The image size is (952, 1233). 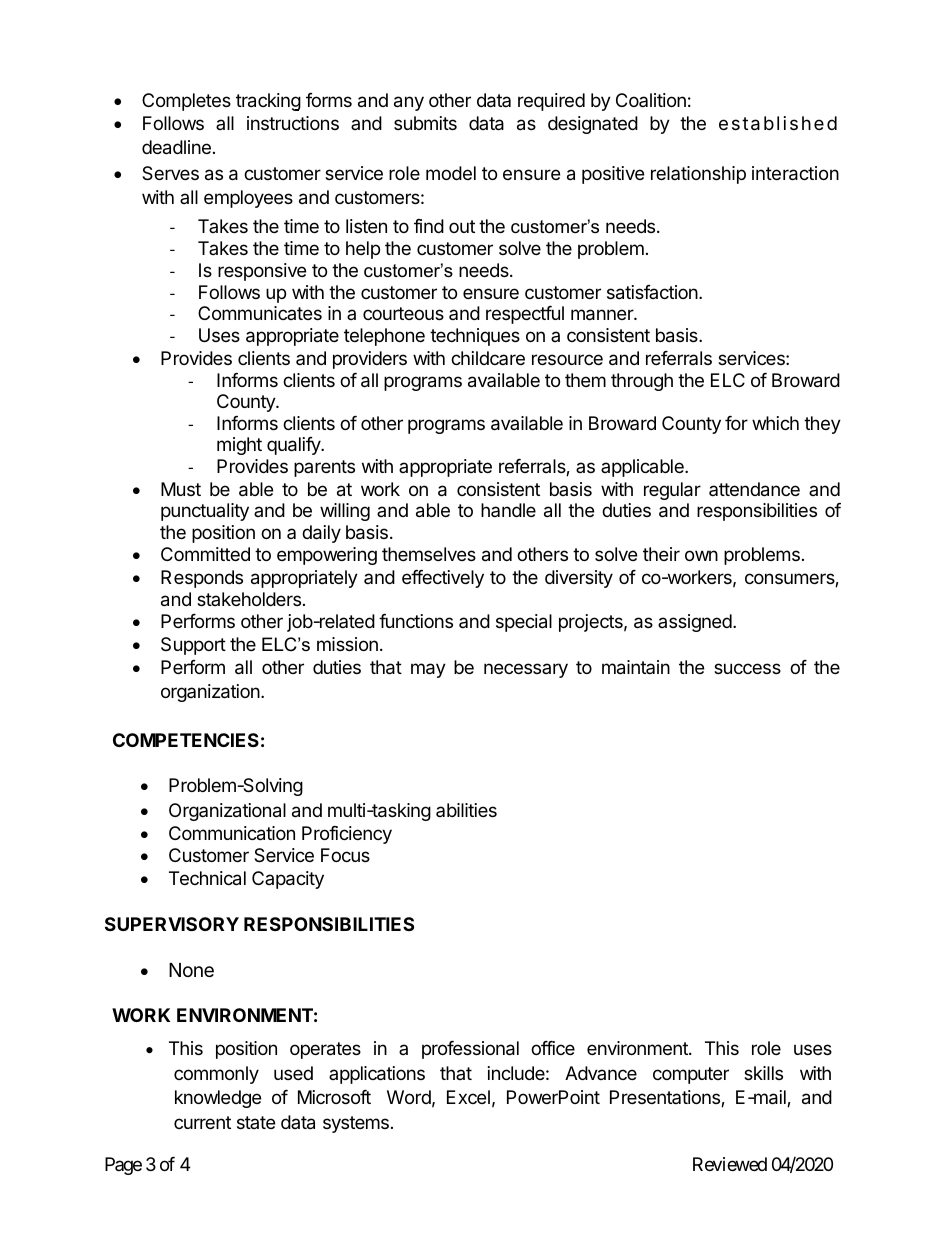 What do you see at coordinates (239, 446) in the document?
I see `might` at bounding box center [239, 446].
